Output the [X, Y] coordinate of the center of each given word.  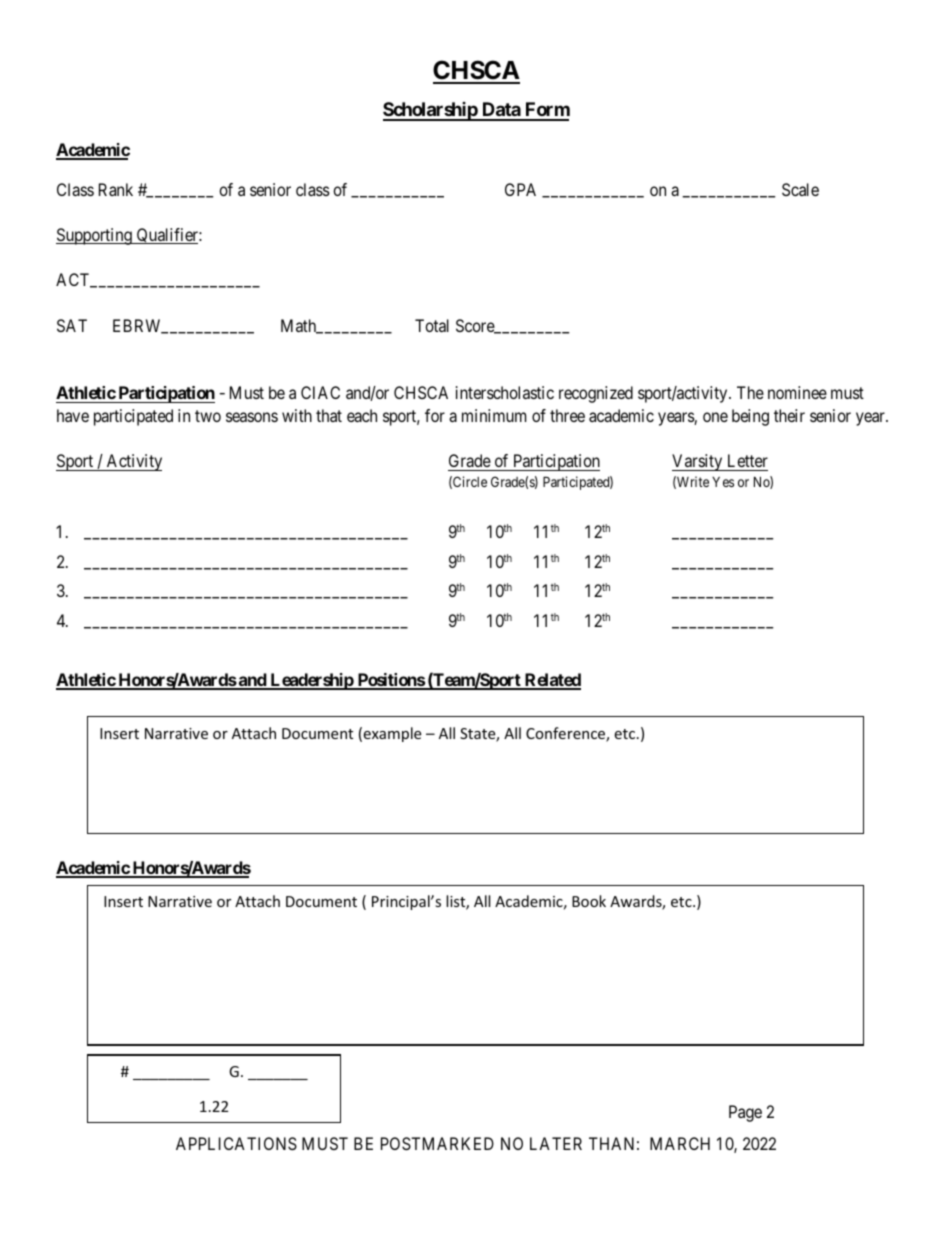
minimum [494, 415]
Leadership [311, 681]
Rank [116, 189]
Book [589, 901]
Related [552, 681]
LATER [556, 1143]
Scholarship [431, 111]
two [208, 416]
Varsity [698, 462]
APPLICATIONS [236, 1143]
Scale [800, 189]
